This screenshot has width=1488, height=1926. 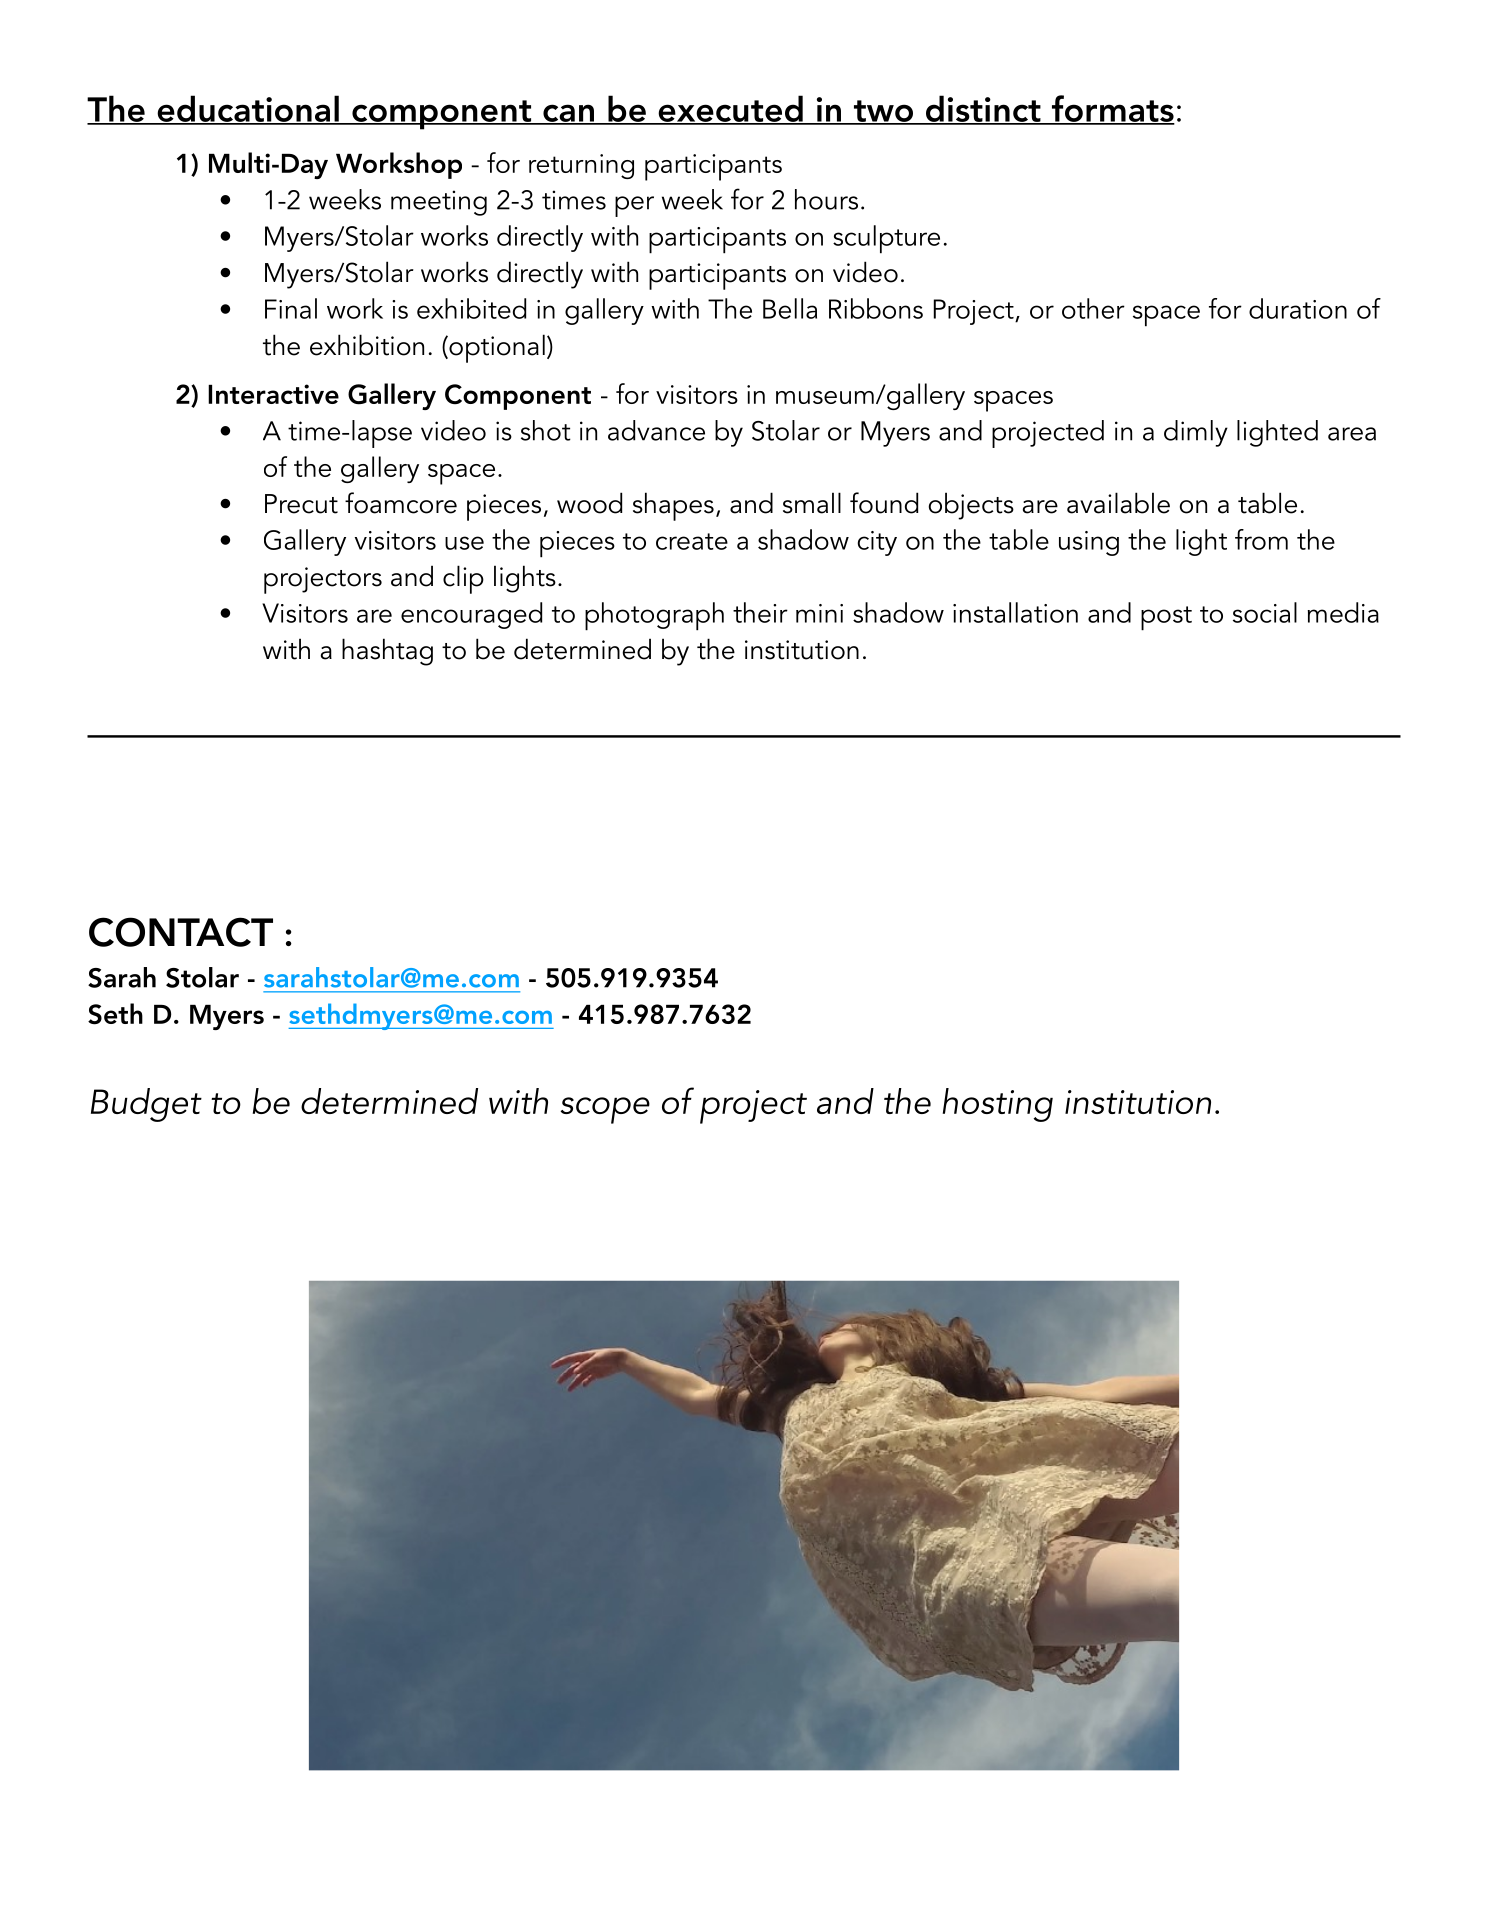 What do you see at coordinates (1196, 433) in the screenshot?
I see `dimly` at bounding box center [1196, 433].
